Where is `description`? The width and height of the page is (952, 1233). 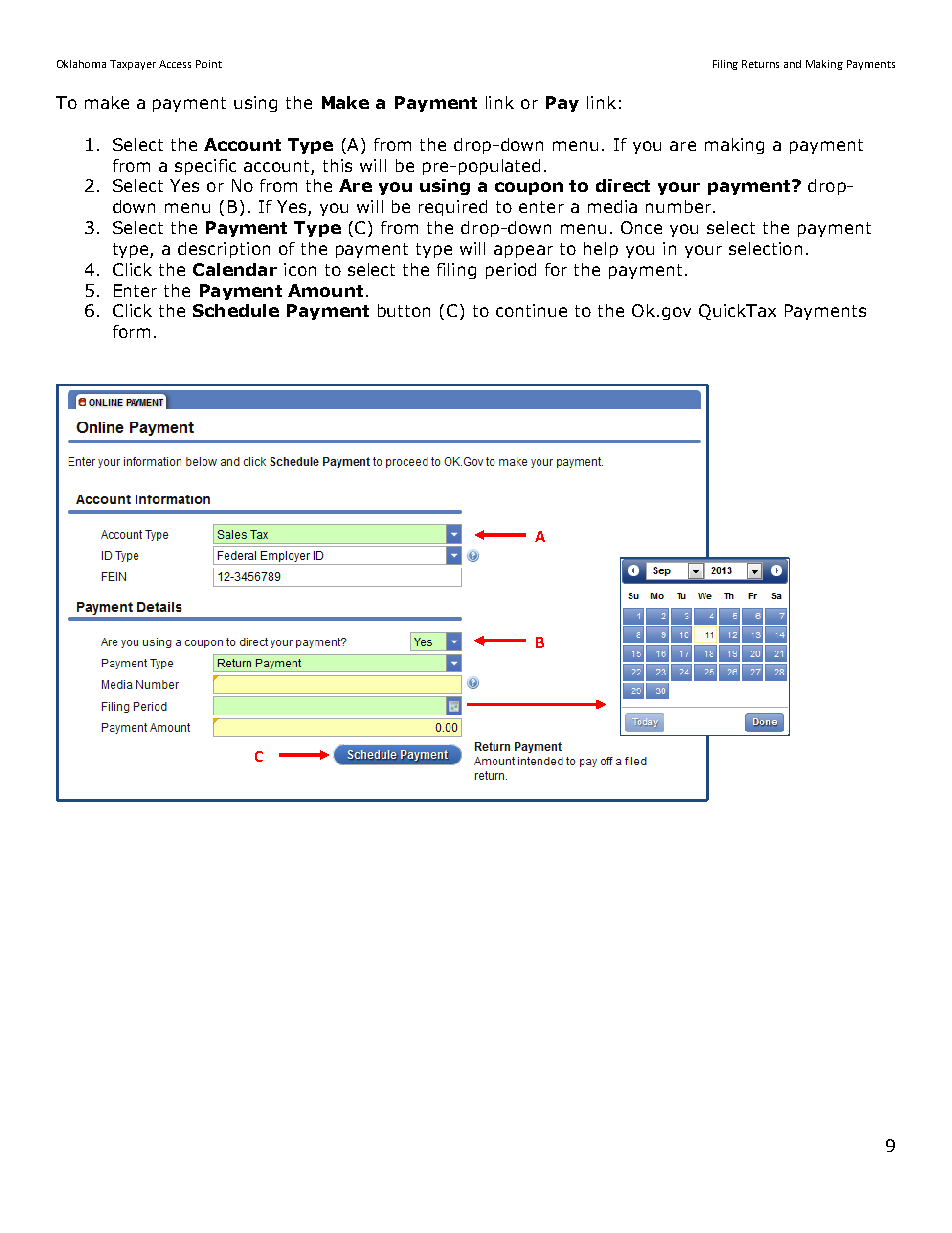
description is located at coordinates (224, 250).
